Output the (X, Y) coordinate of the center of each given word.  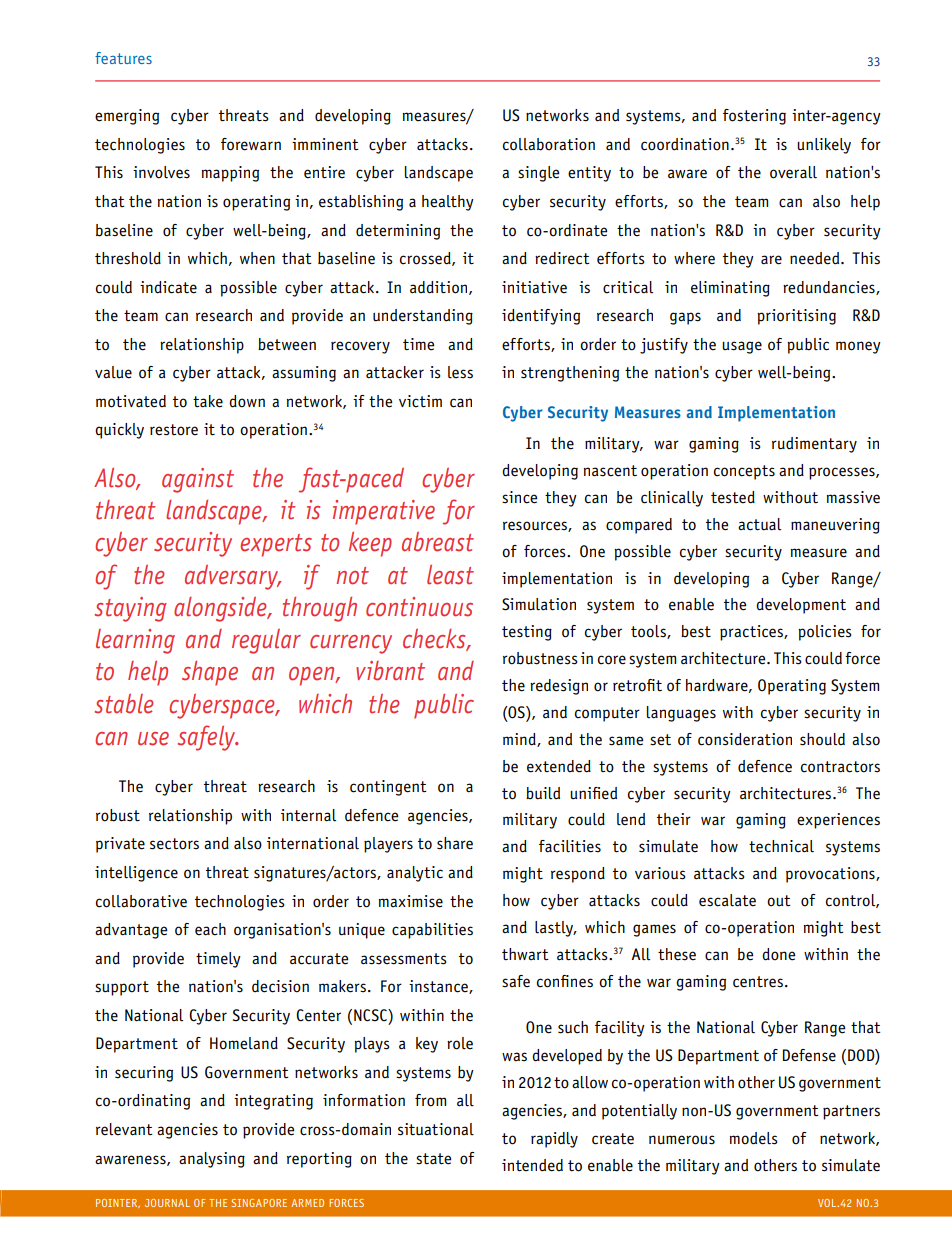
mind (520, 740)
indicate (168, 287)
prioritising (796, 317)
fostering (754, 117)
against (198, 480)
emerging (127, 117)
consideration (745, 739)
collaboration (549, 144)
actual (759, 524)
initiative (534, 287)
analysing (212, 1160)
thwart (525, 954)
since (519, 497)
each (210, 929)
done (778, 954)
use (153, 739)
